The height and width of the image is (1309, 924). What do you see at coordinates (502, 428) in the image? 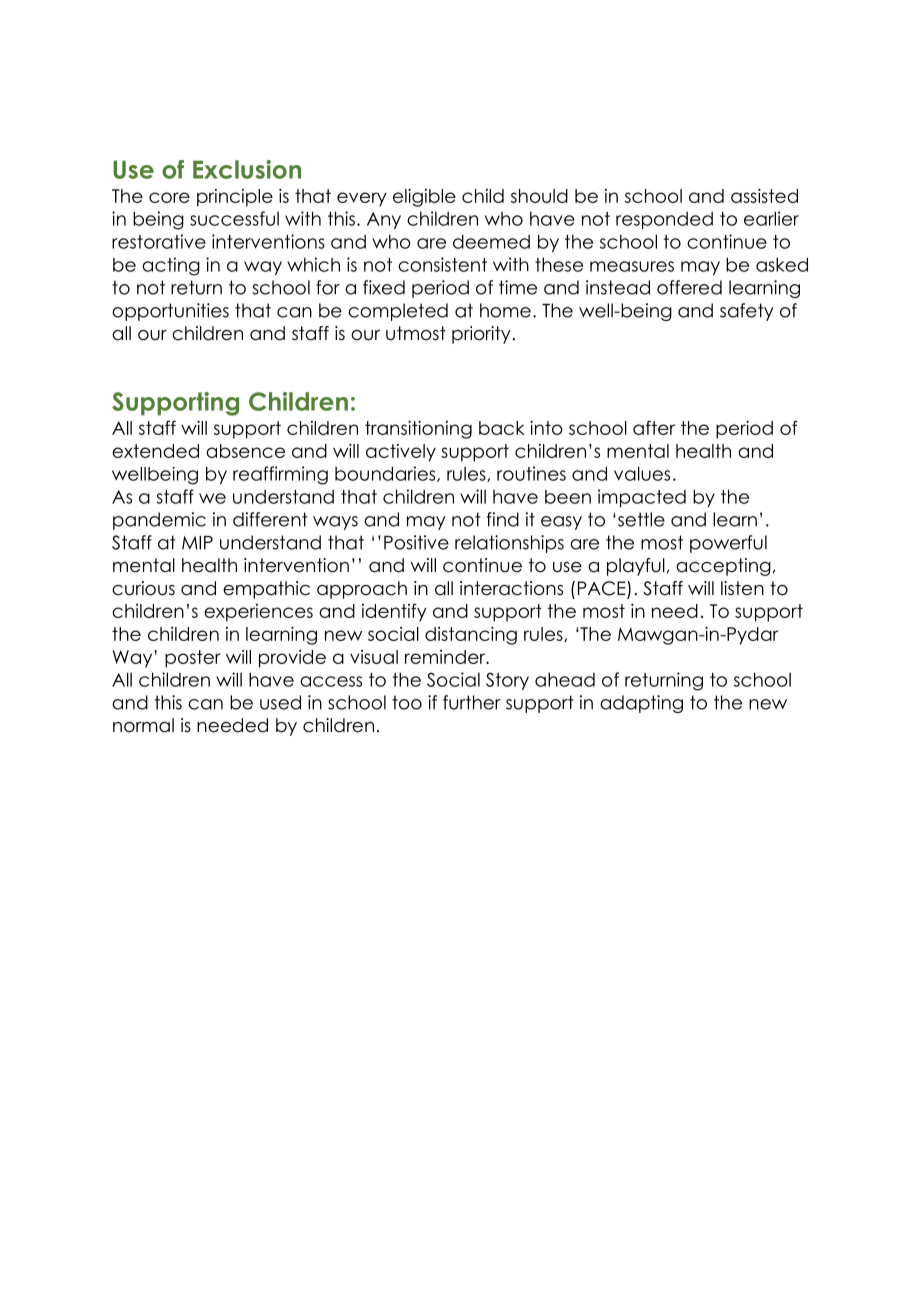
I see `back` at bounding box center [502, 428].
